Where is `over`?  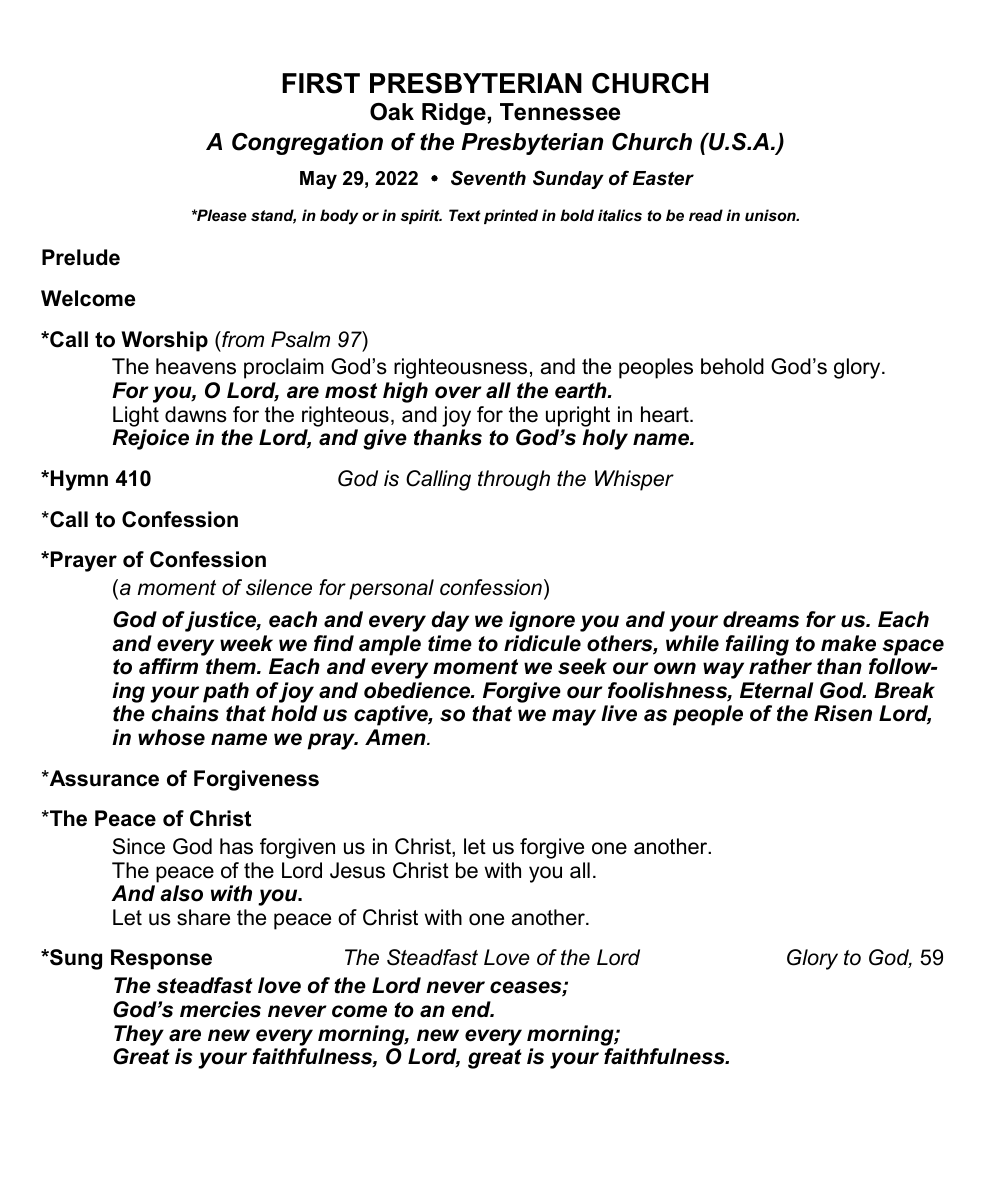
over is located at coordinates (458, 392).
